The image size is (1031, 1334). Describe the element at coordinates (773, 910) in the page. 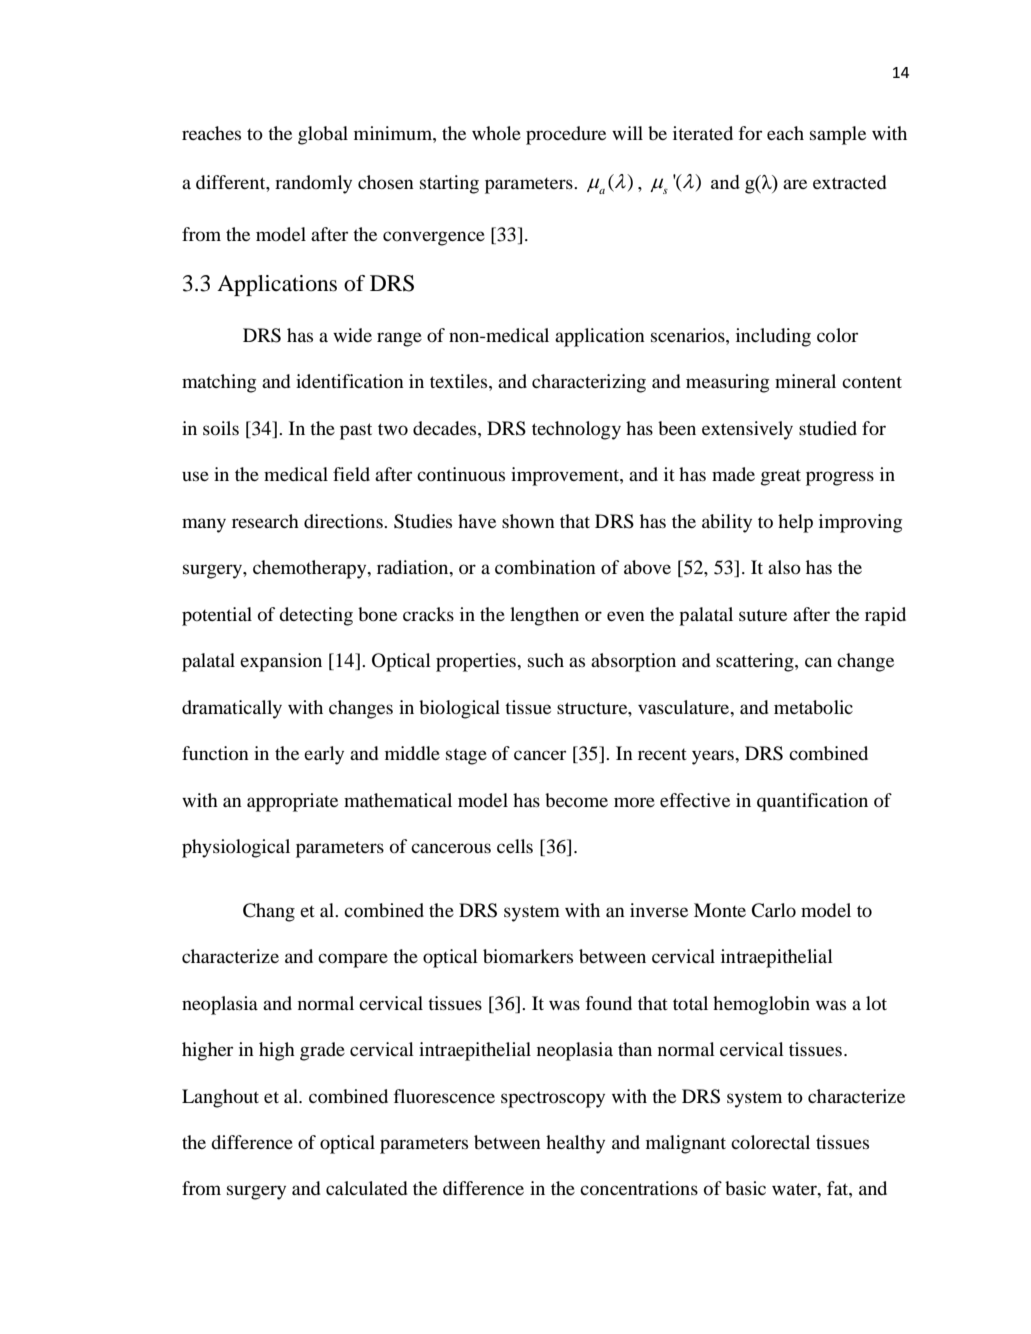

I see `Carlo` at that location.
